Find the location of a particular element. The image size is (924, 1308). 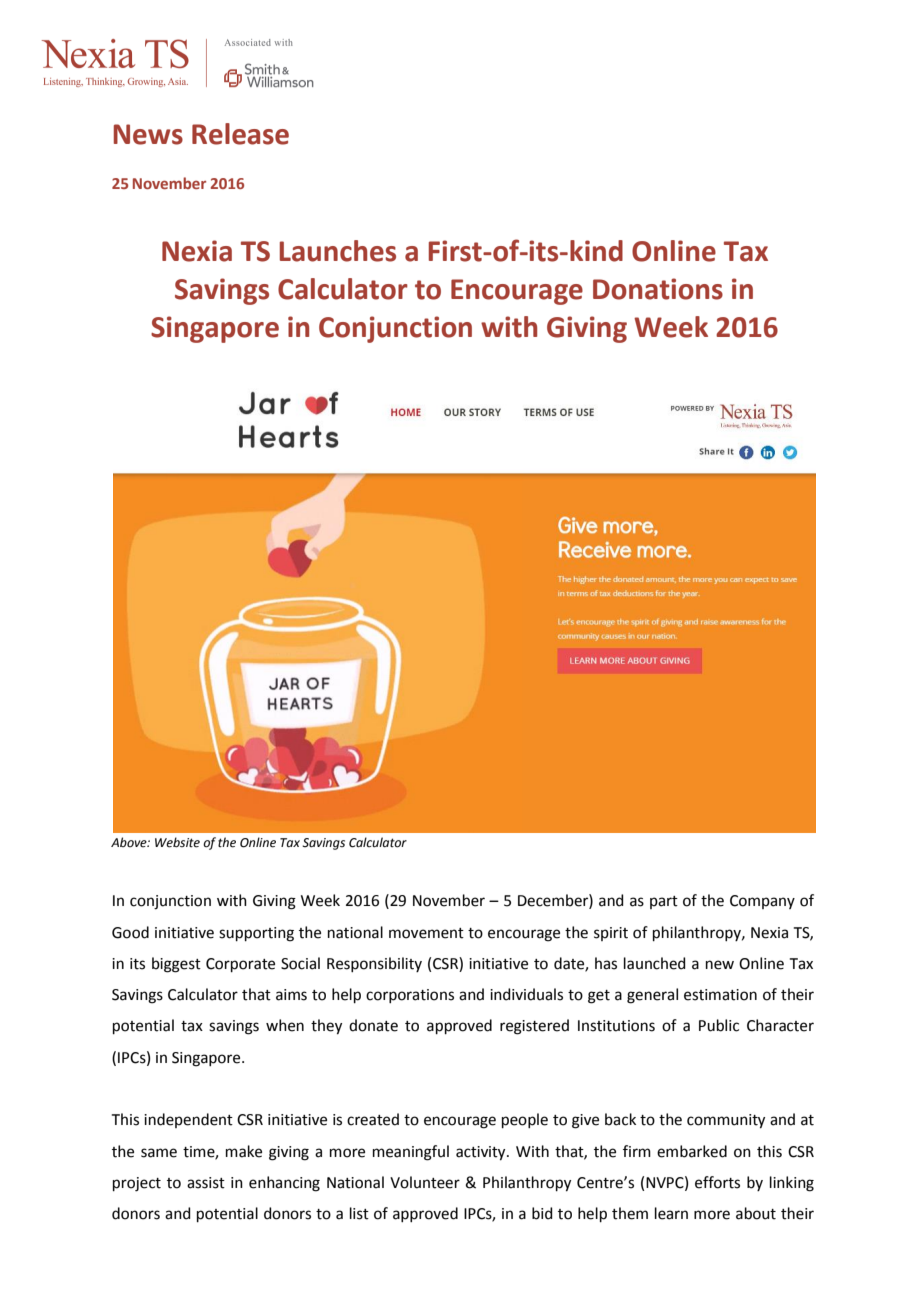

spirit is located at coordinates (611, 934).
